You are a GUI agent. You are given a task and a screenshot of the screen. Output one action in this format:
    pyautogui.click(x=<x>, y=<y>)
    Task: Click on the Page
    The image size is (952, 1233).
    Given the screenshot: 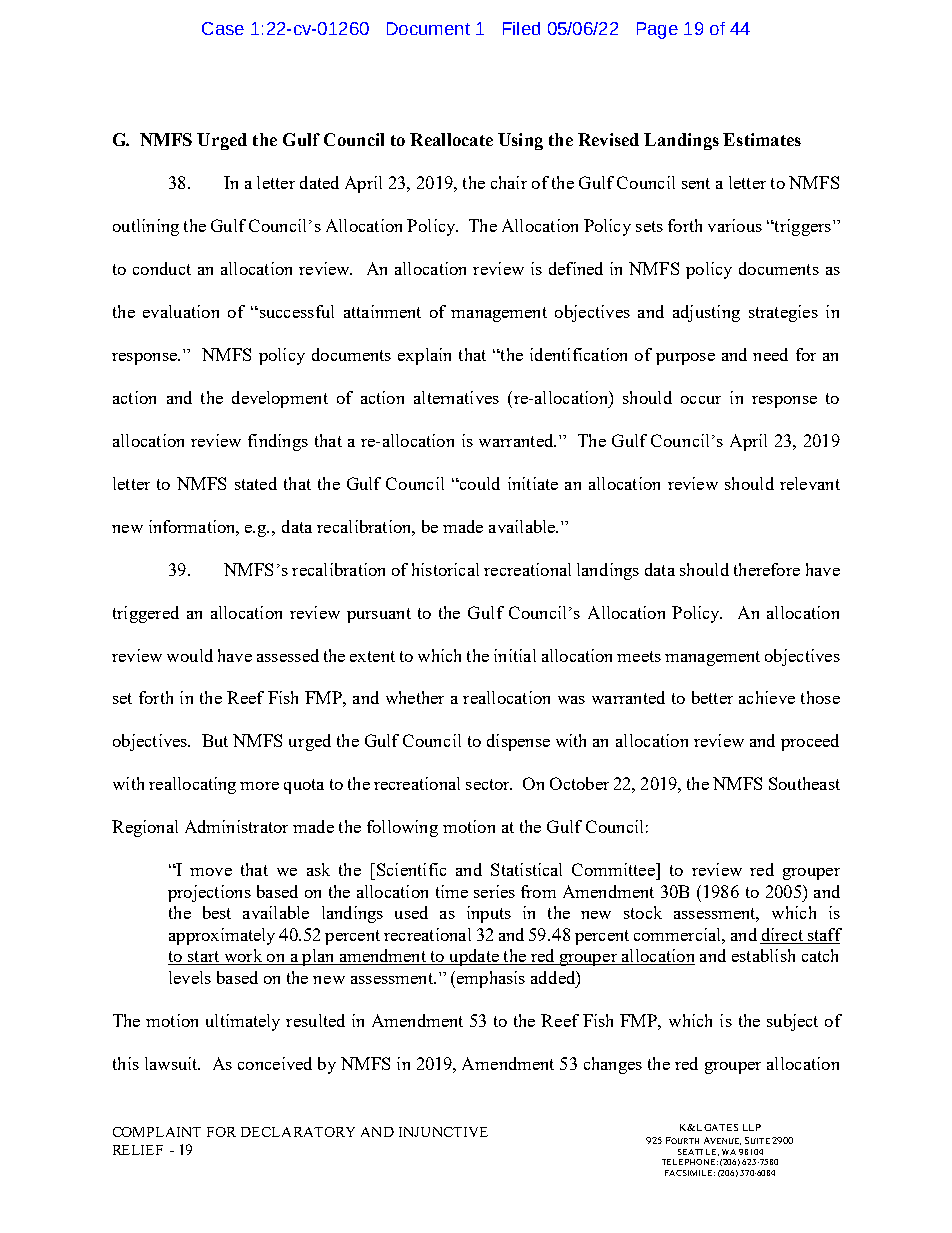 What is the action you would take?
    pyautogui.click(x=657, y=30)
